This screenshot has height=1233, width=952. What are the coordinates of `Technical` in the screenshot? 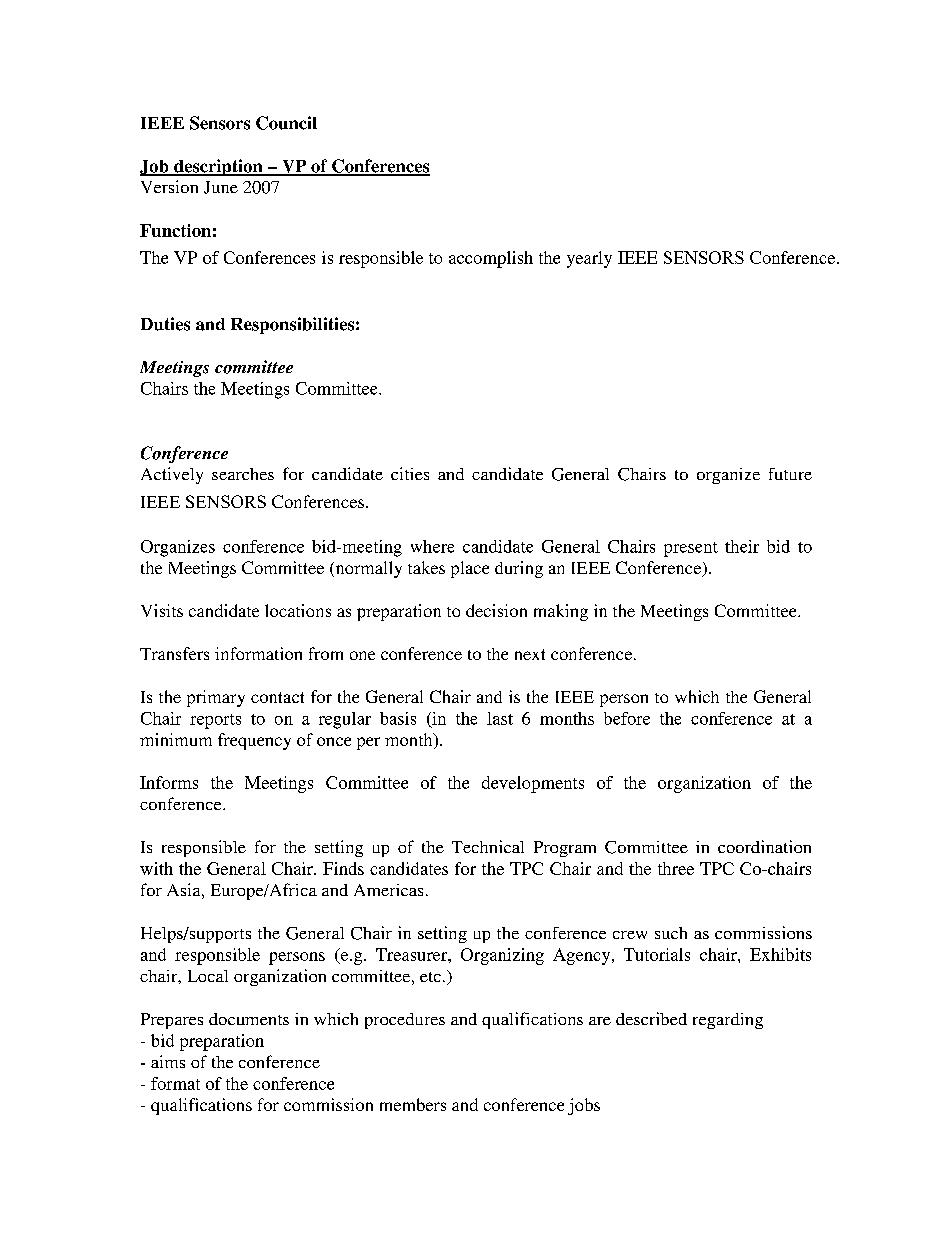 It's located at (488, 846).
